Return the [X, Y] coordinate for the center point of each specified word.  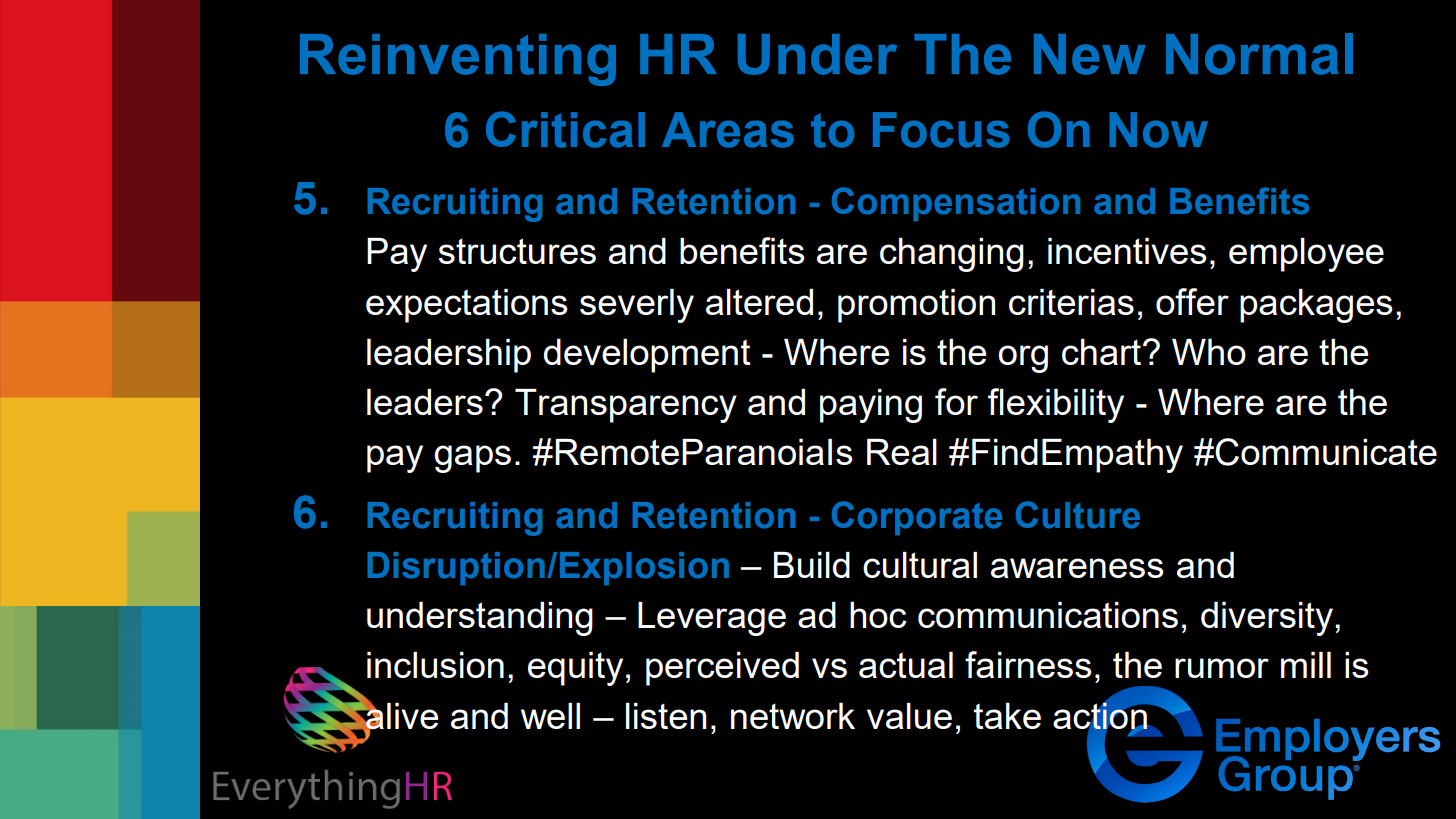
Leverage [712, 619]
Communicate [1326, 452]
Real [902, 452]
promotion [916, 306]
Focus [941, 130]
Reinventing [458, 60]
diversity [1267, 619]
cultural [920, 565]
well [550, 716]
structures [517, 251]
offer [1192, 301]
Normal [1259, 54]
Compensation [955, 204]
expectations [467, 306]
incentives [1127, 251]
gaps [472, 459]
